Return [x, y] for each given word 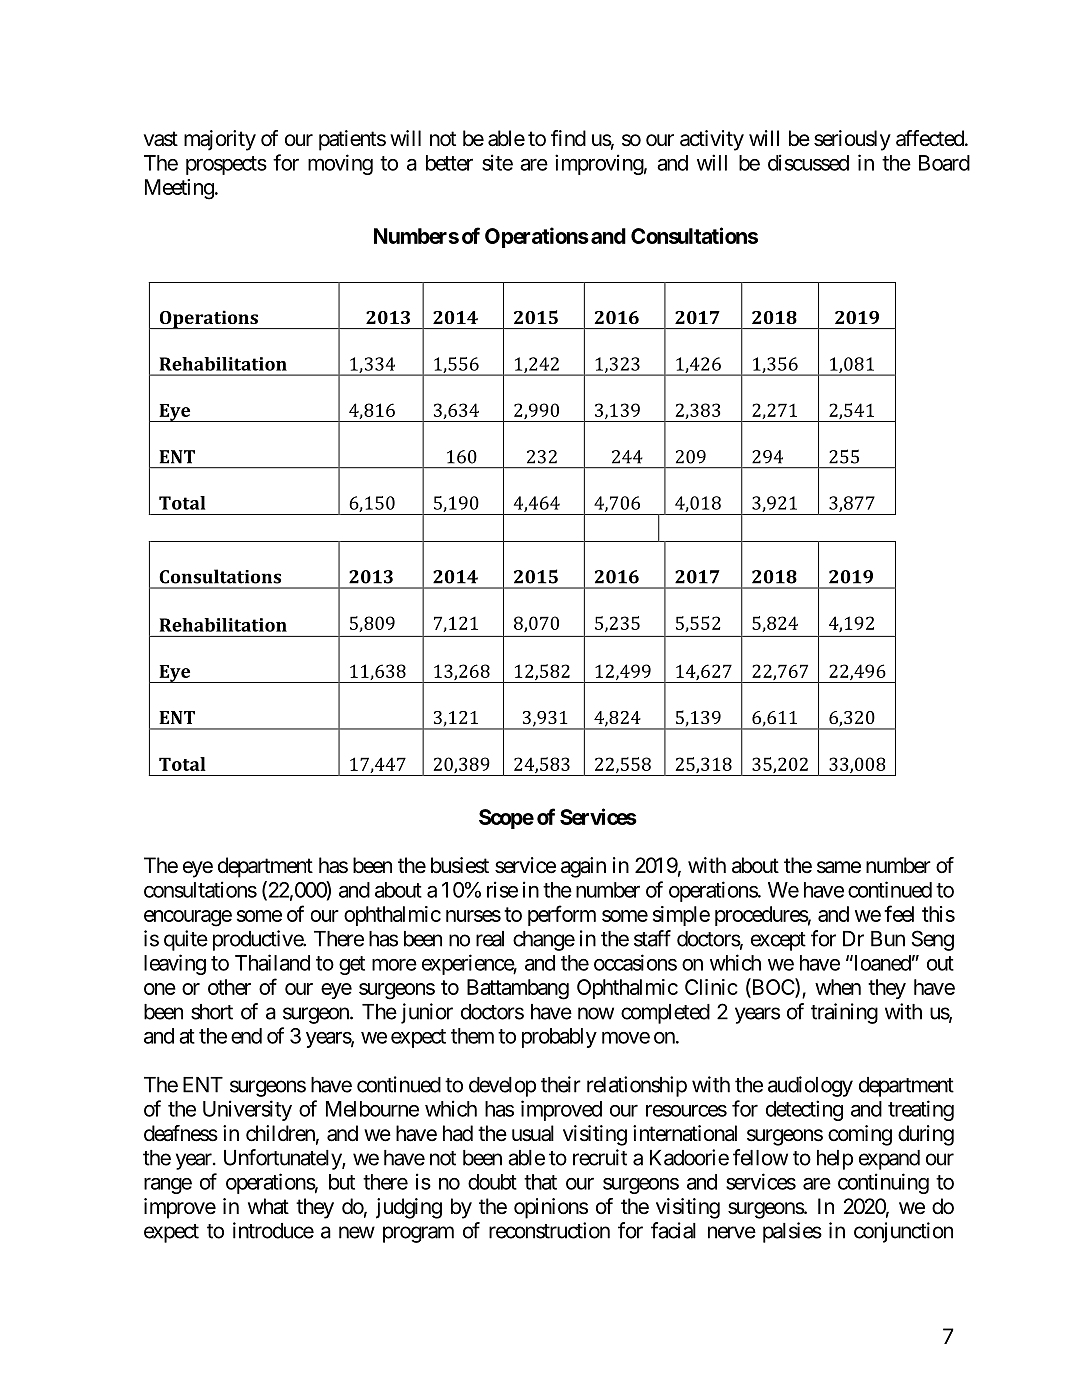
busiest [460, 865]
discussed [808, 162]
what [268, 1206]
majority [220, 140]
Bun [888, 939]
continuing [883, 1183]
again [583, 867]
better [449, 163]
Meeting [179, 189]
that [540, 1182]
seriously [852, 140]
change [544, 941]
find [568, 138]
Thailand [272, 962]
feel [899, 913]
